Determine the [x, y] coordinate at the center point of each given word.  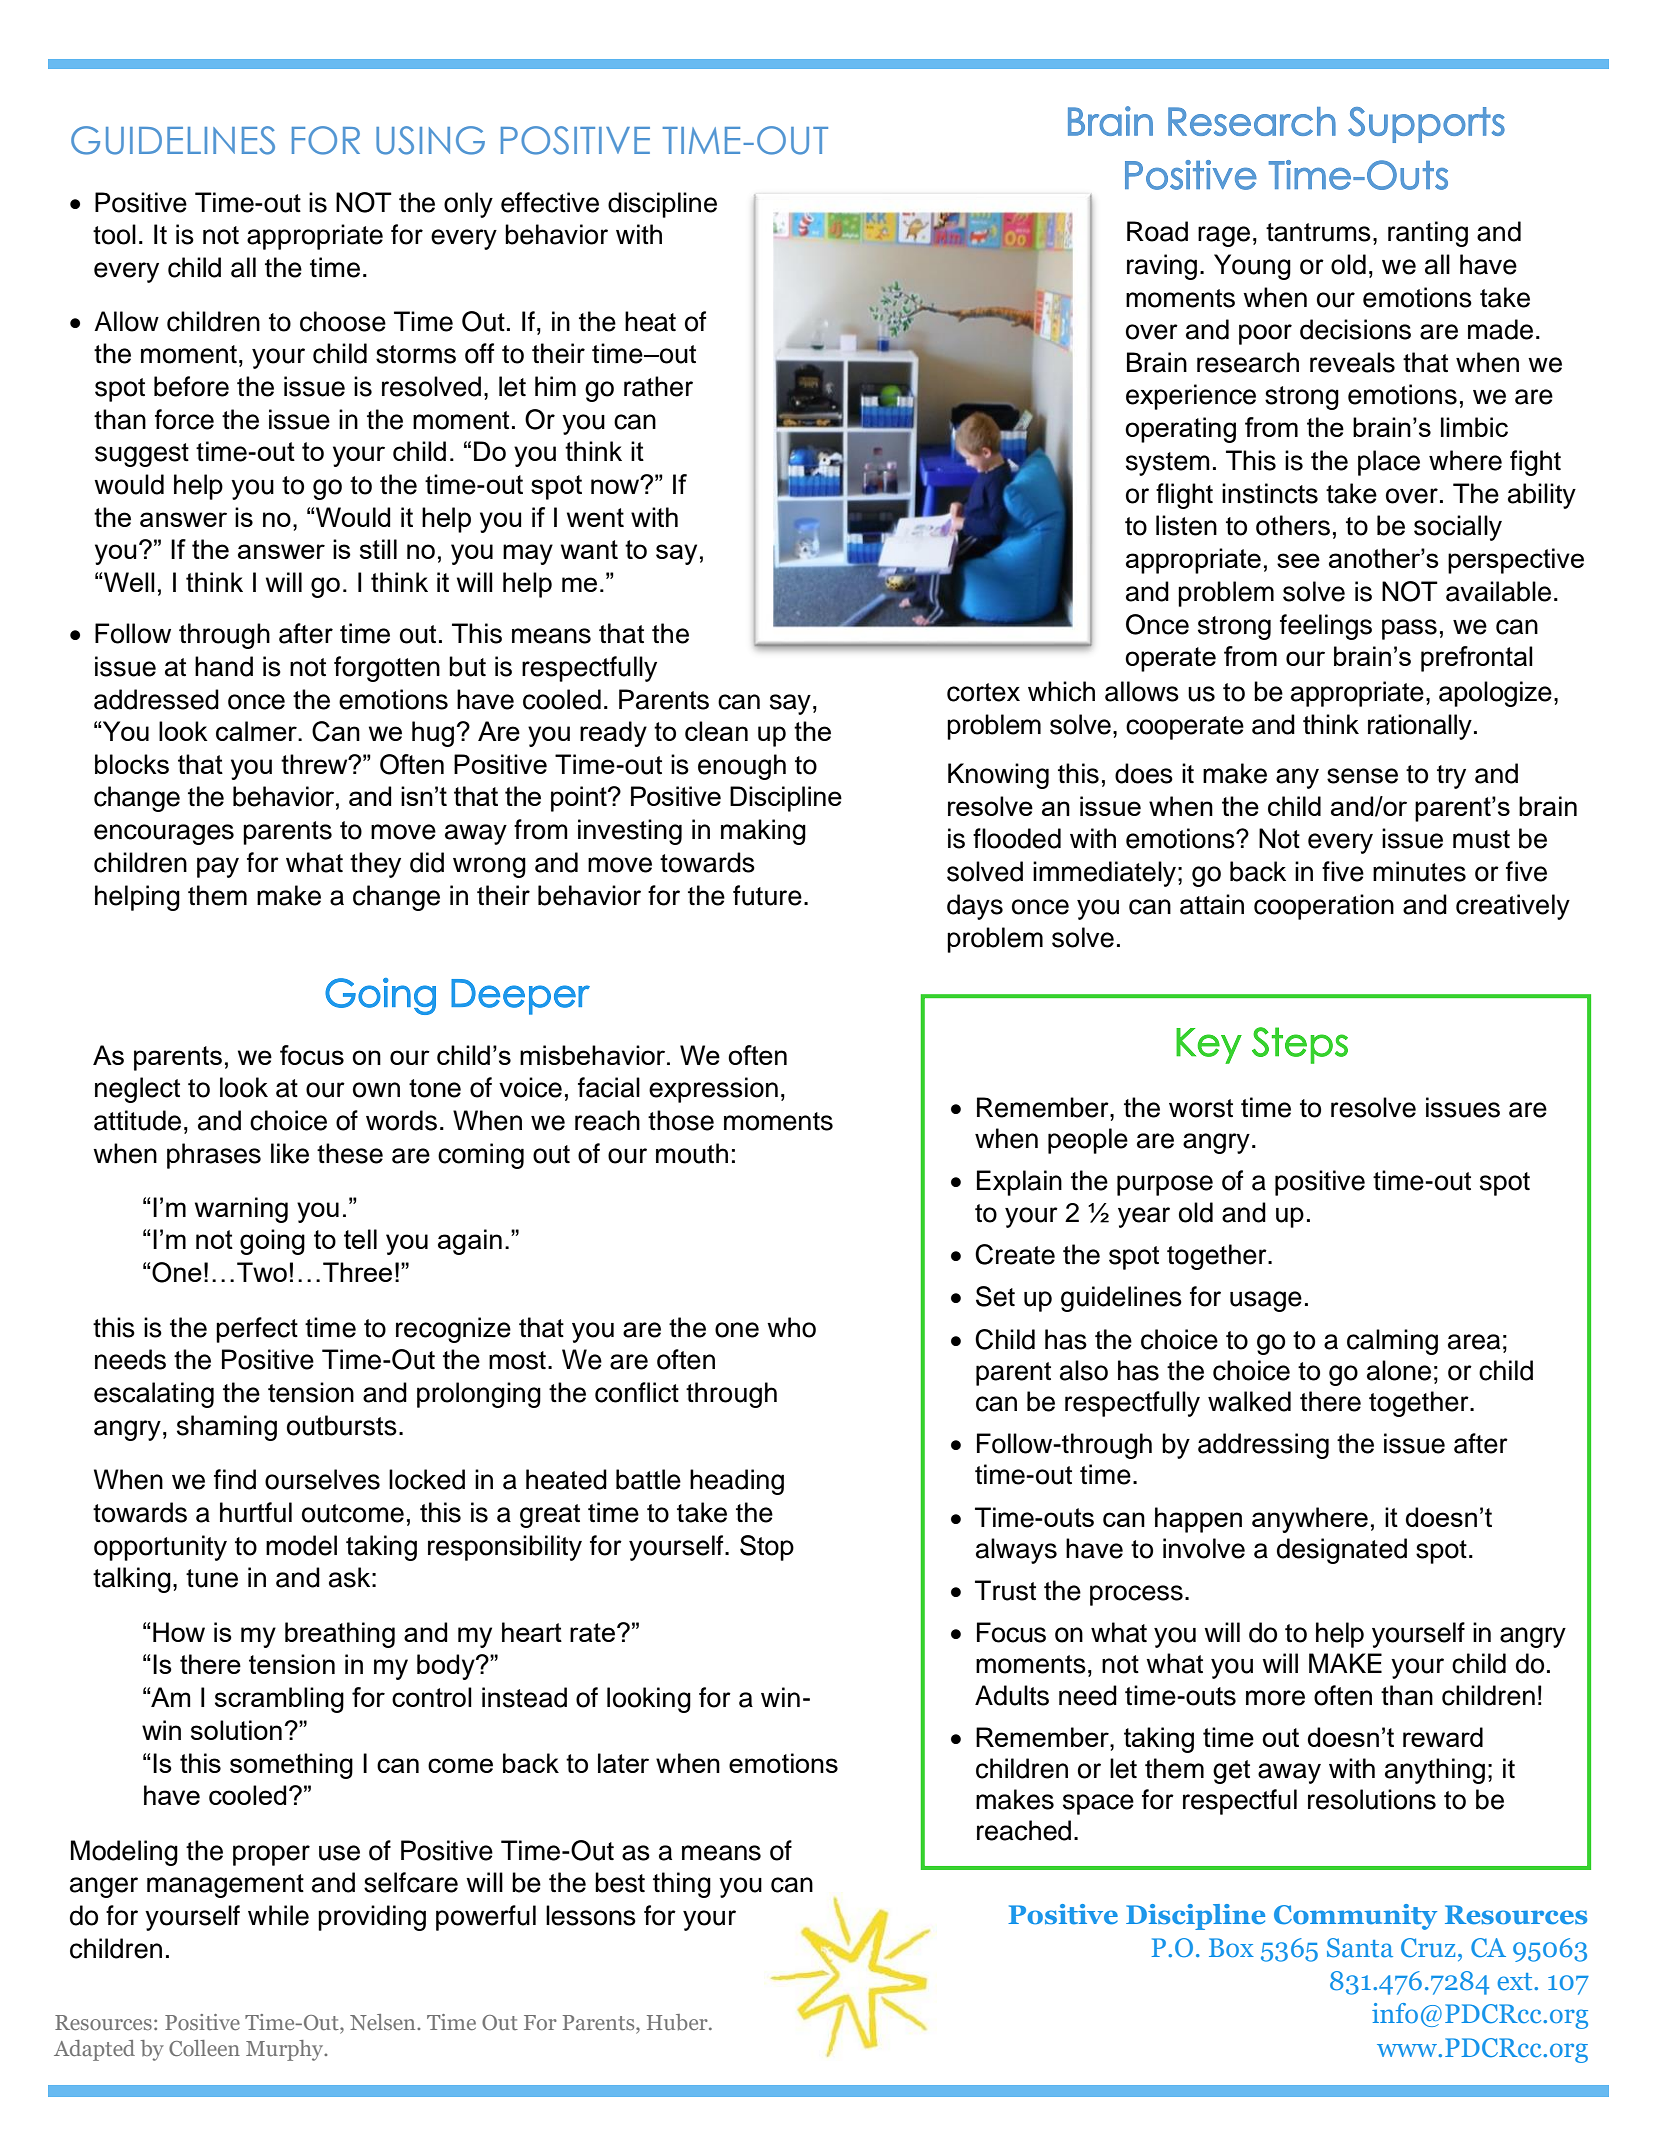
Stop [767, 1548]
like [290, 1153]
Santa [1360, 1948]
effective [550, 202]
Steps [1300, 1045]
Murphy [286, 2050]
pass [1409, 629]
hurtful [256, 1512]
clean [716, 731]
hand [224, 666]
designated [1342, 1551]
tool [114, 234]
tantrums [1318, 232]
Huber [678, 2022]
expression [713, 1090]
